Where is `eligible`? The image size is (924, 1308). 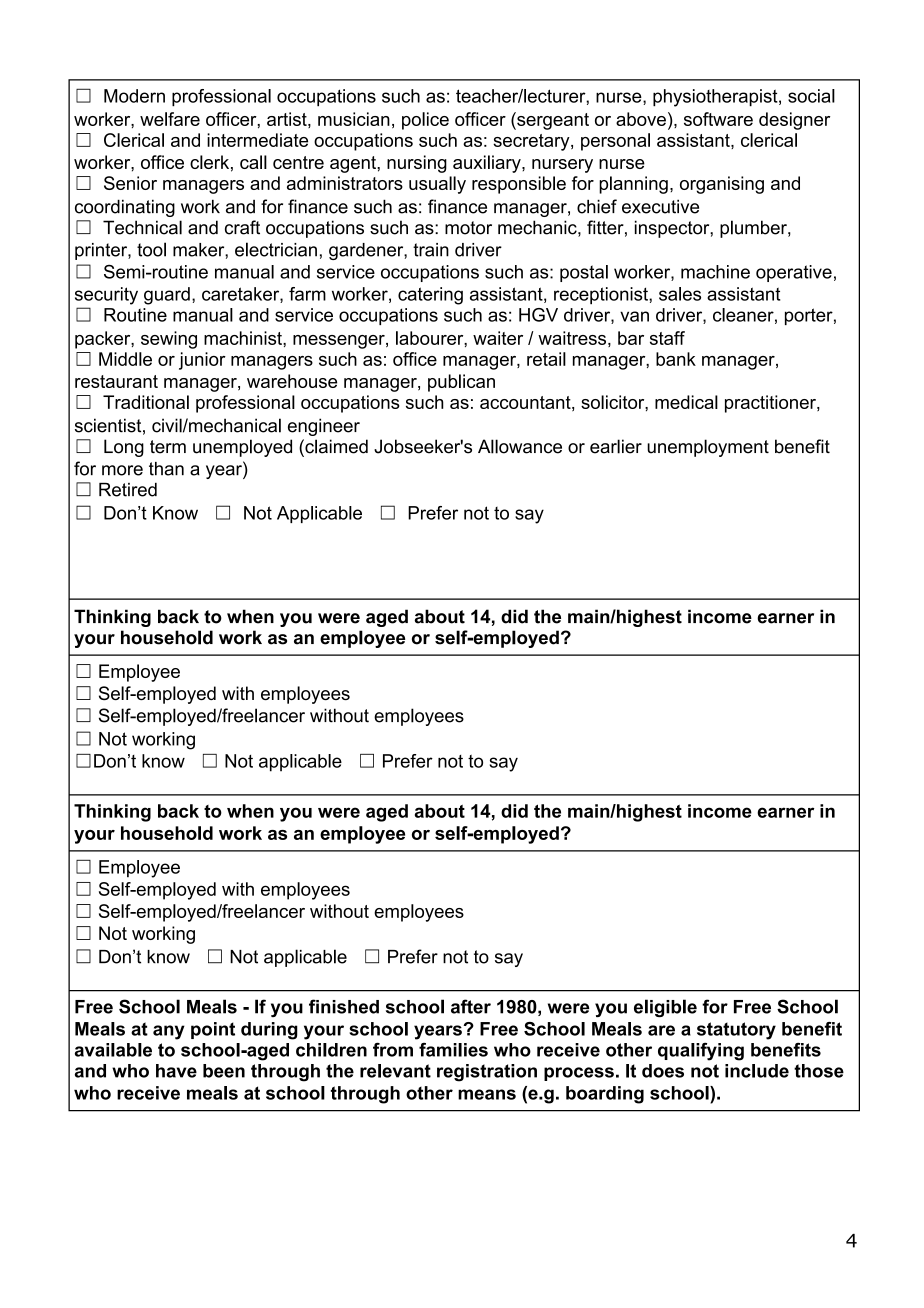 eligible is located at coordinates (665, 1008).
